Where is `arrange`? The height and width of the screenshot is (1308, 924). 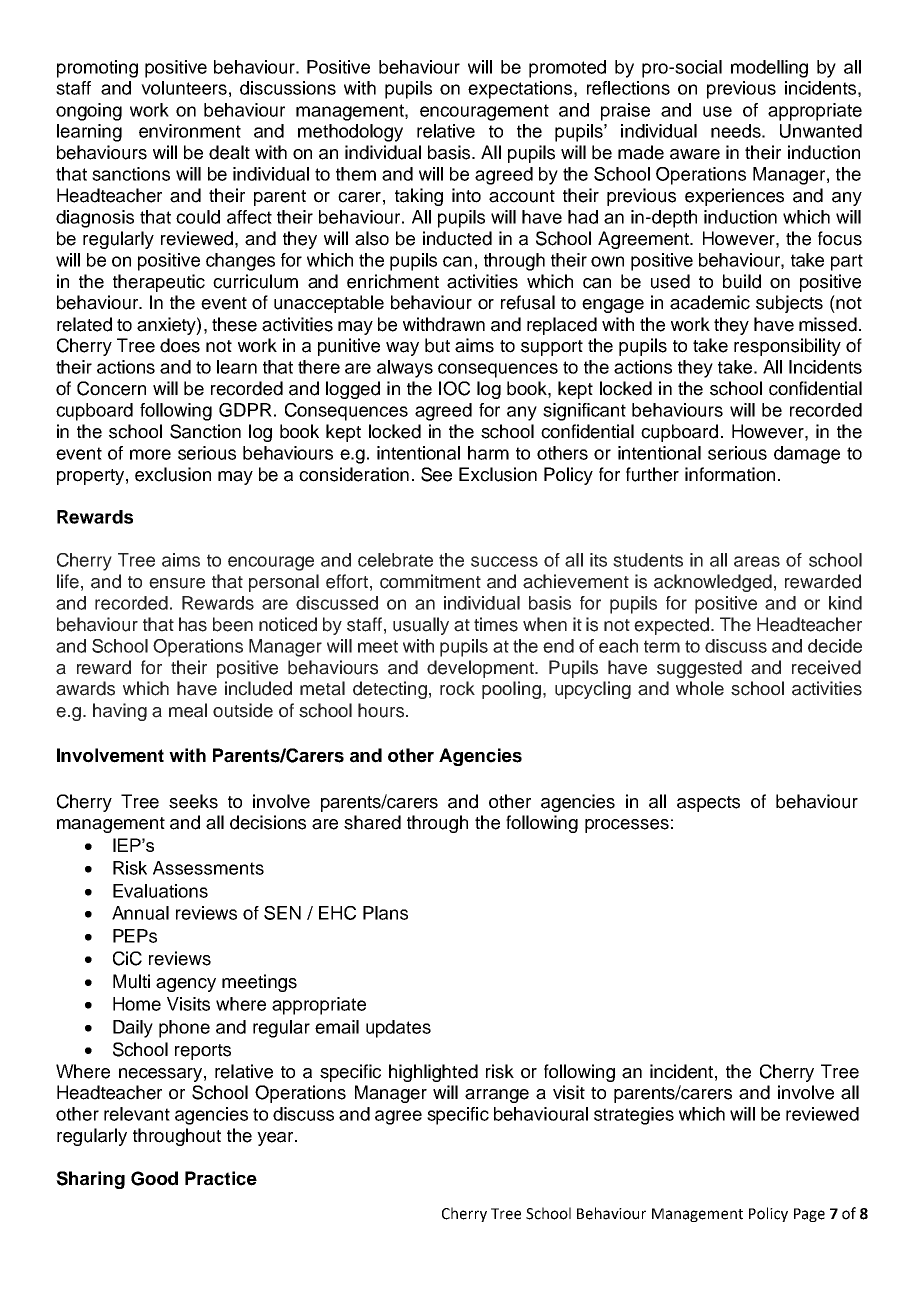 arrange is located at coordinates (497, 1096).
